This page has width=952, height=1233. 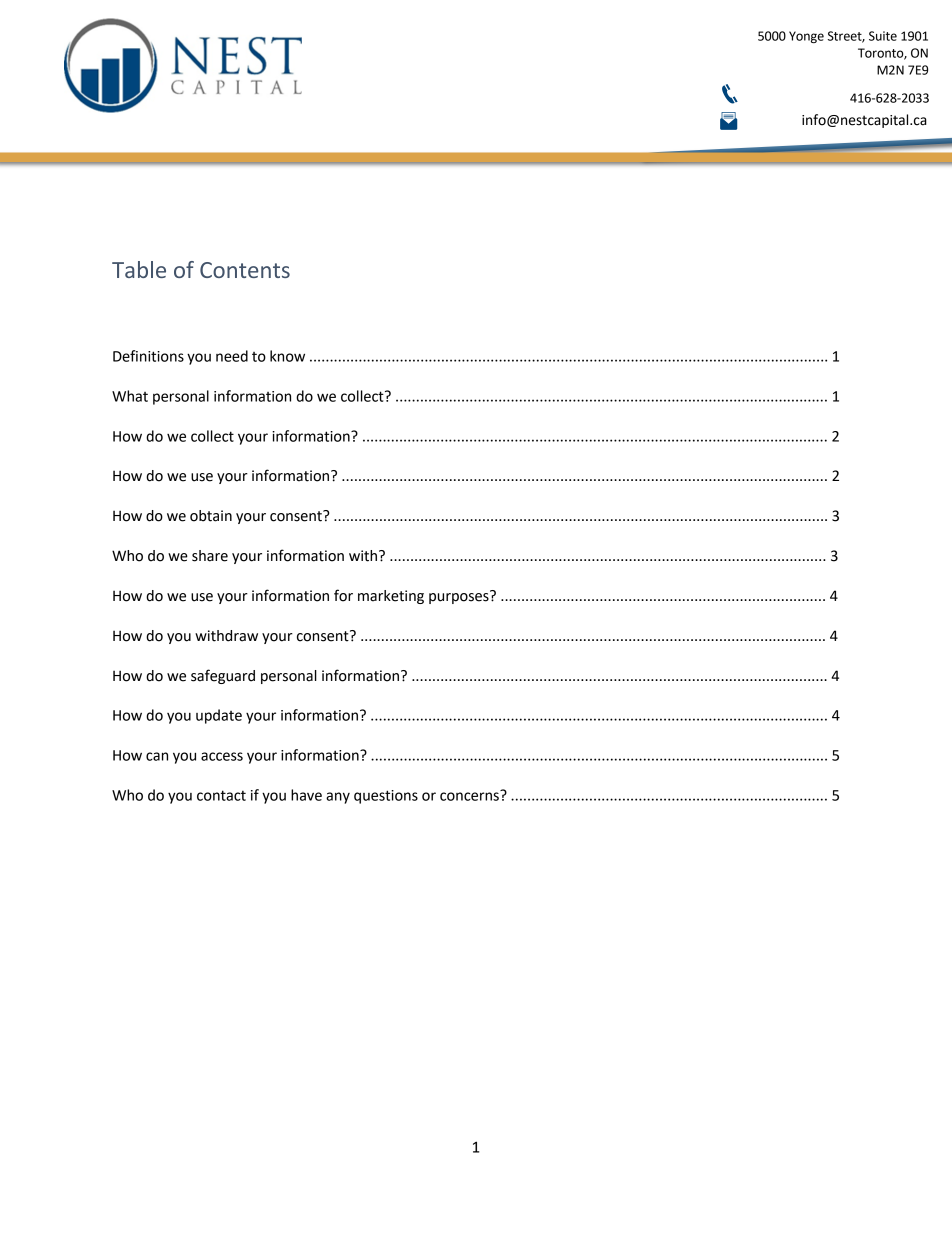 What do you see at coordinates (130, 396) in the page?
I see `What` at bounding box center [130, 396].
